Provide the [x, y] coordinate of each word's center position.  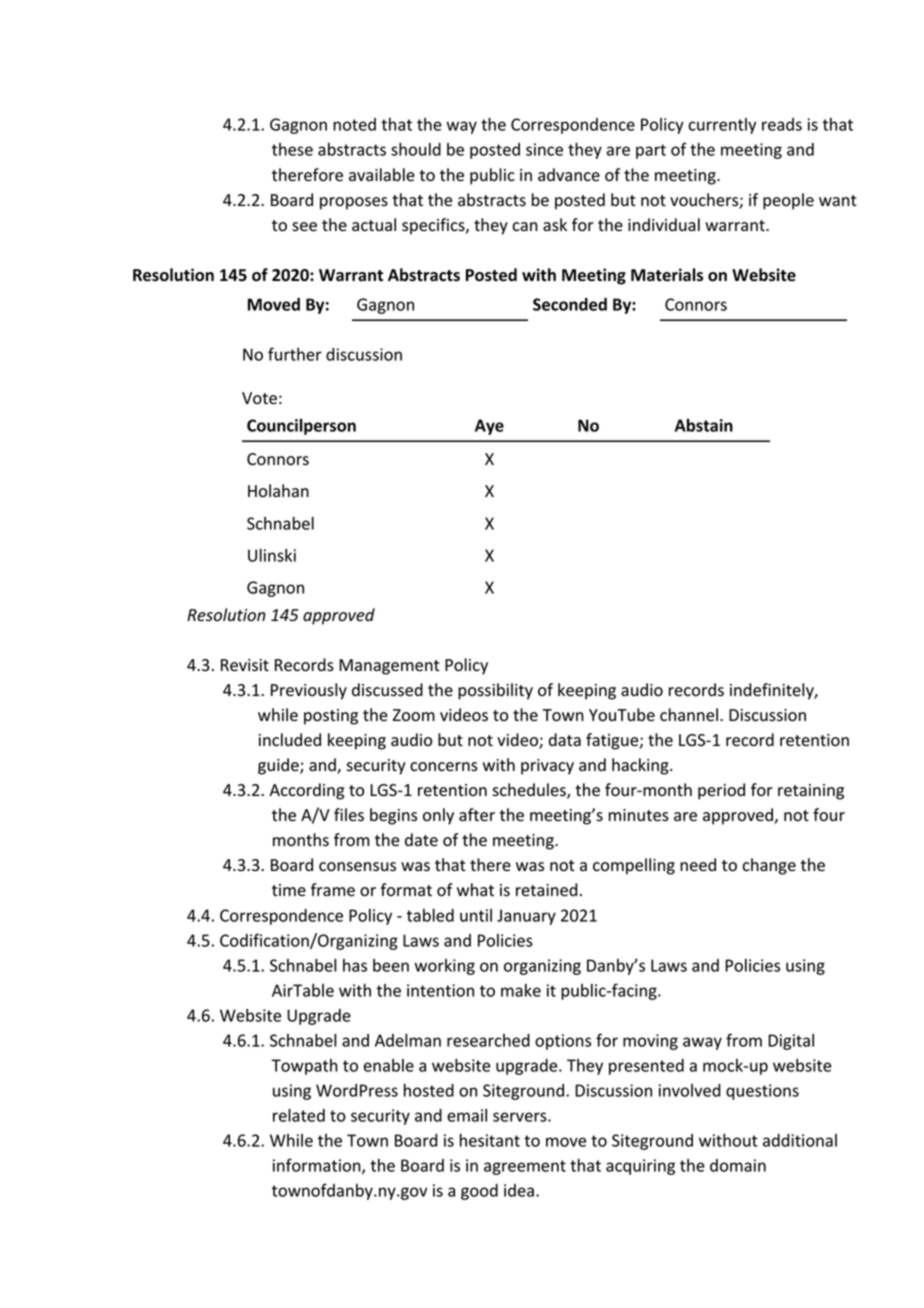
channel [689, 715]
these [292, 149]
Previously [309, 691]
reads [782, 124]
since [544, 149]
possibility [495, 691]
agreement [525, 1167]
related [299, 1115]
